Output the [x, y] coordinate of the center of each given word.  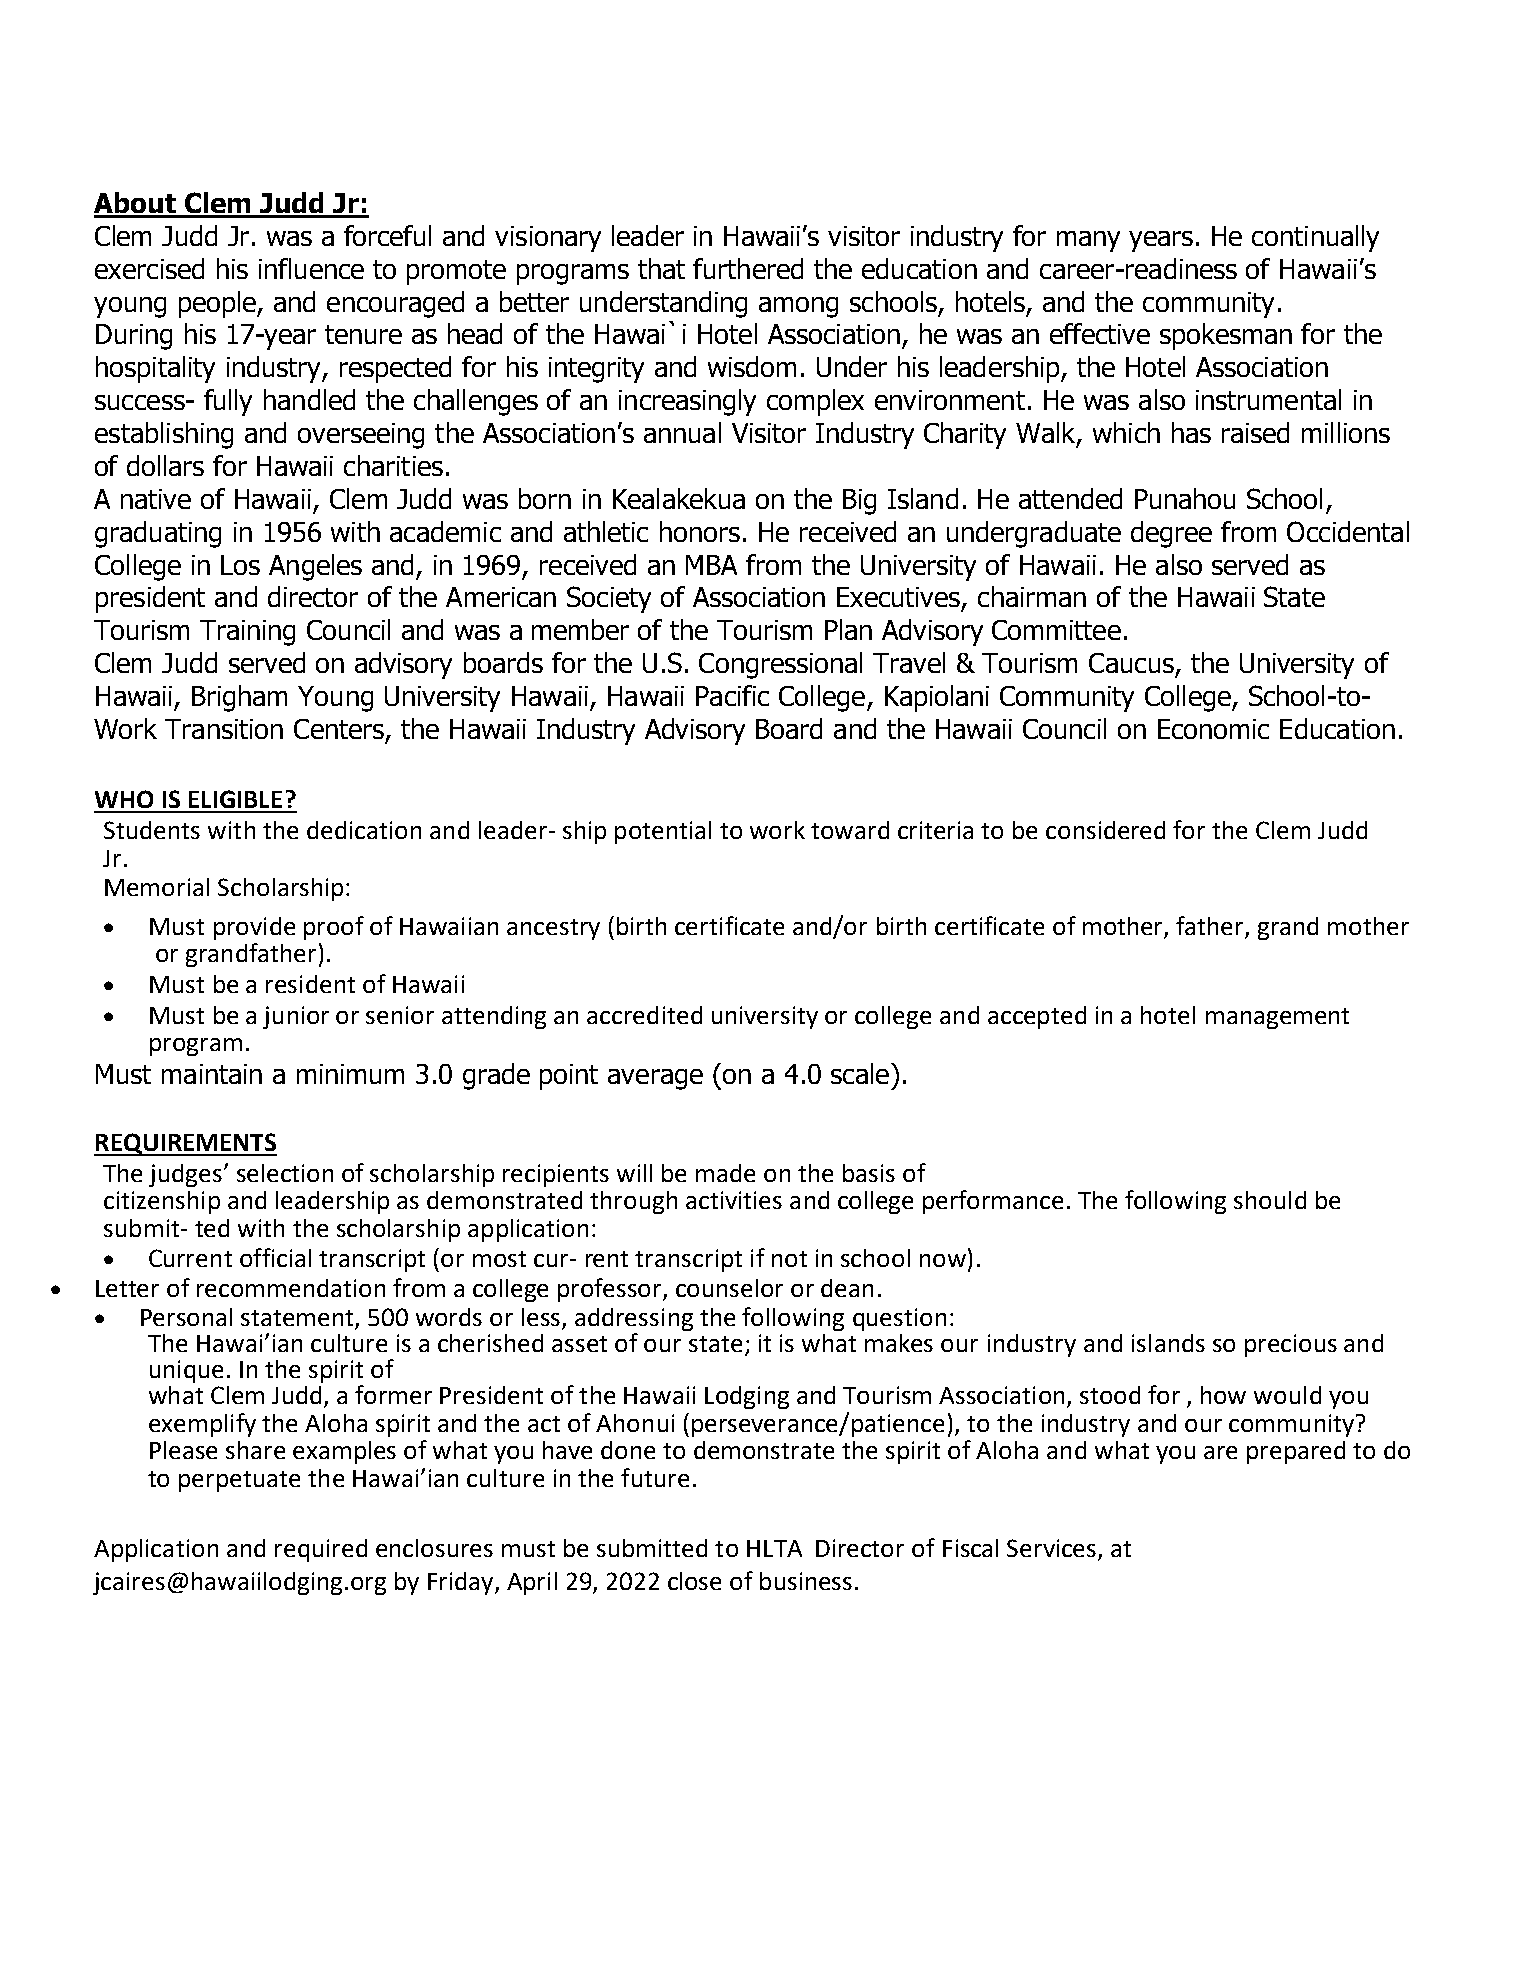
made [725, 1173]
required [321, 1550]
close [694, 1581]
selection [285, 1173]
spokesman [1226, 336]
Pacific [732, 695]
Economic [1213, 729]
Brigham [239, 698]
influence [311, 268]
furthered [748, 268]
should [1270, 1200]
